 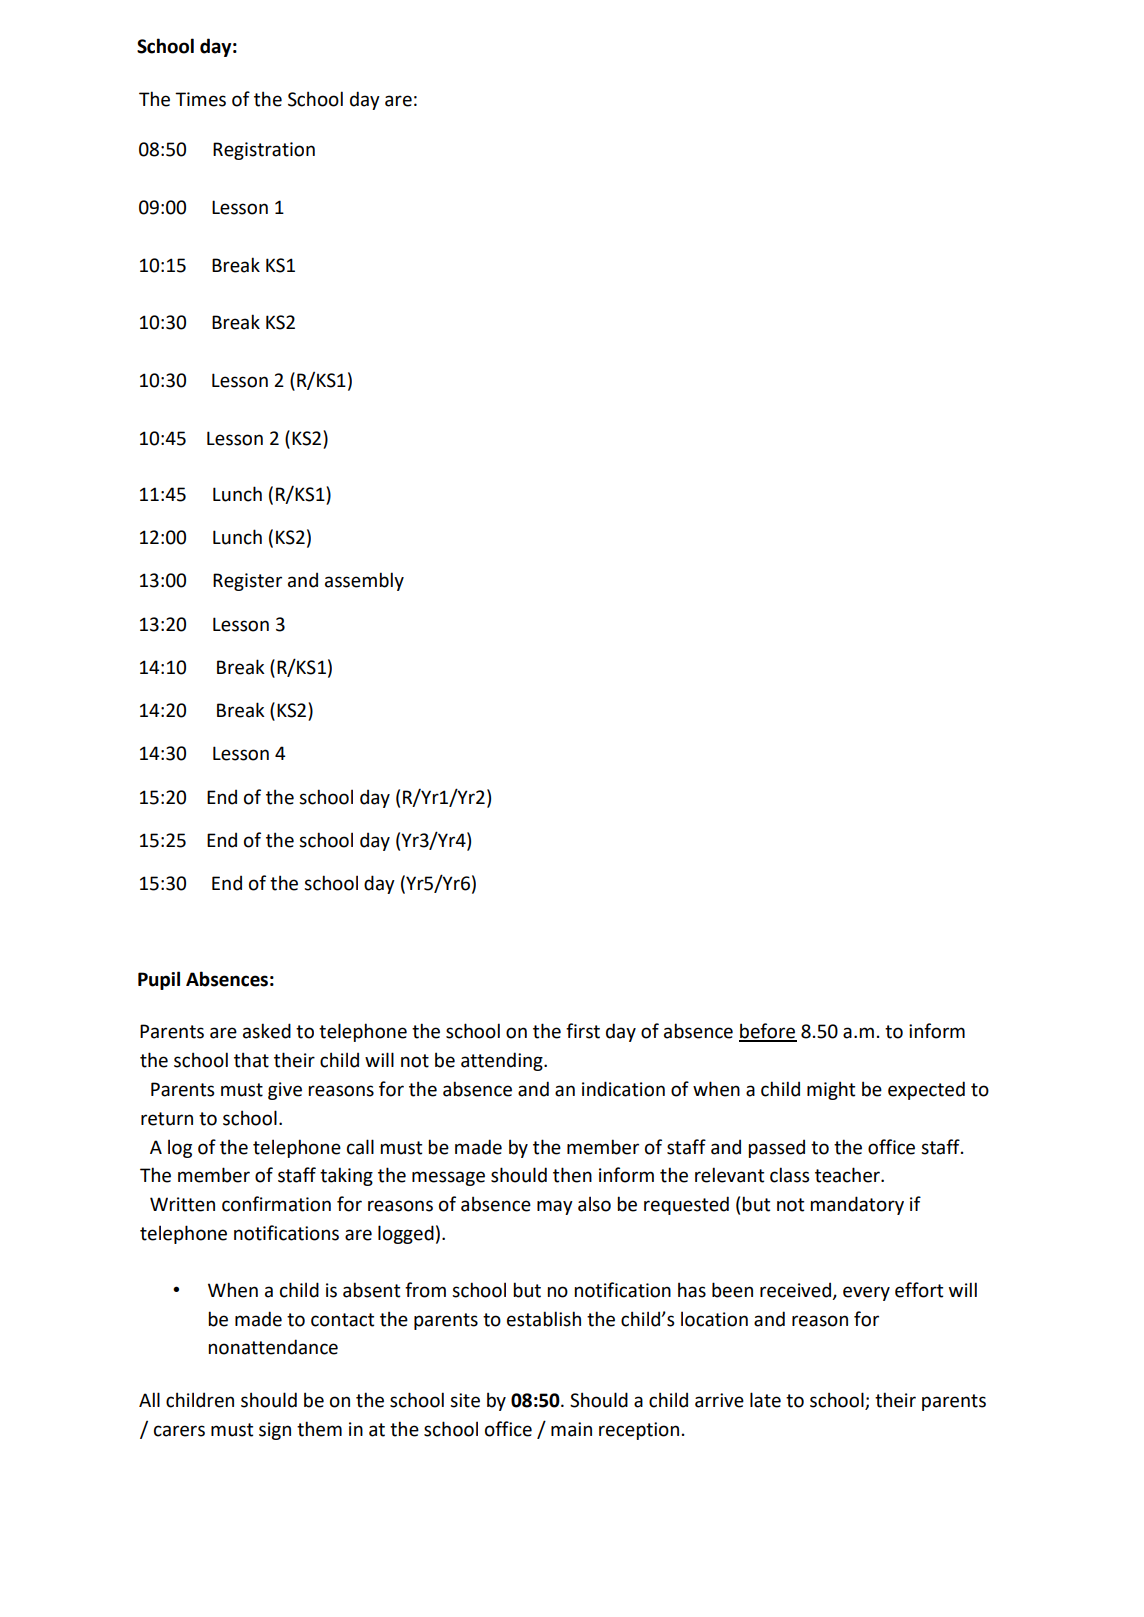 What do you see at coordinates (267, 1031) in the document?
I see `asked` at bounding box center [267, 1031].
